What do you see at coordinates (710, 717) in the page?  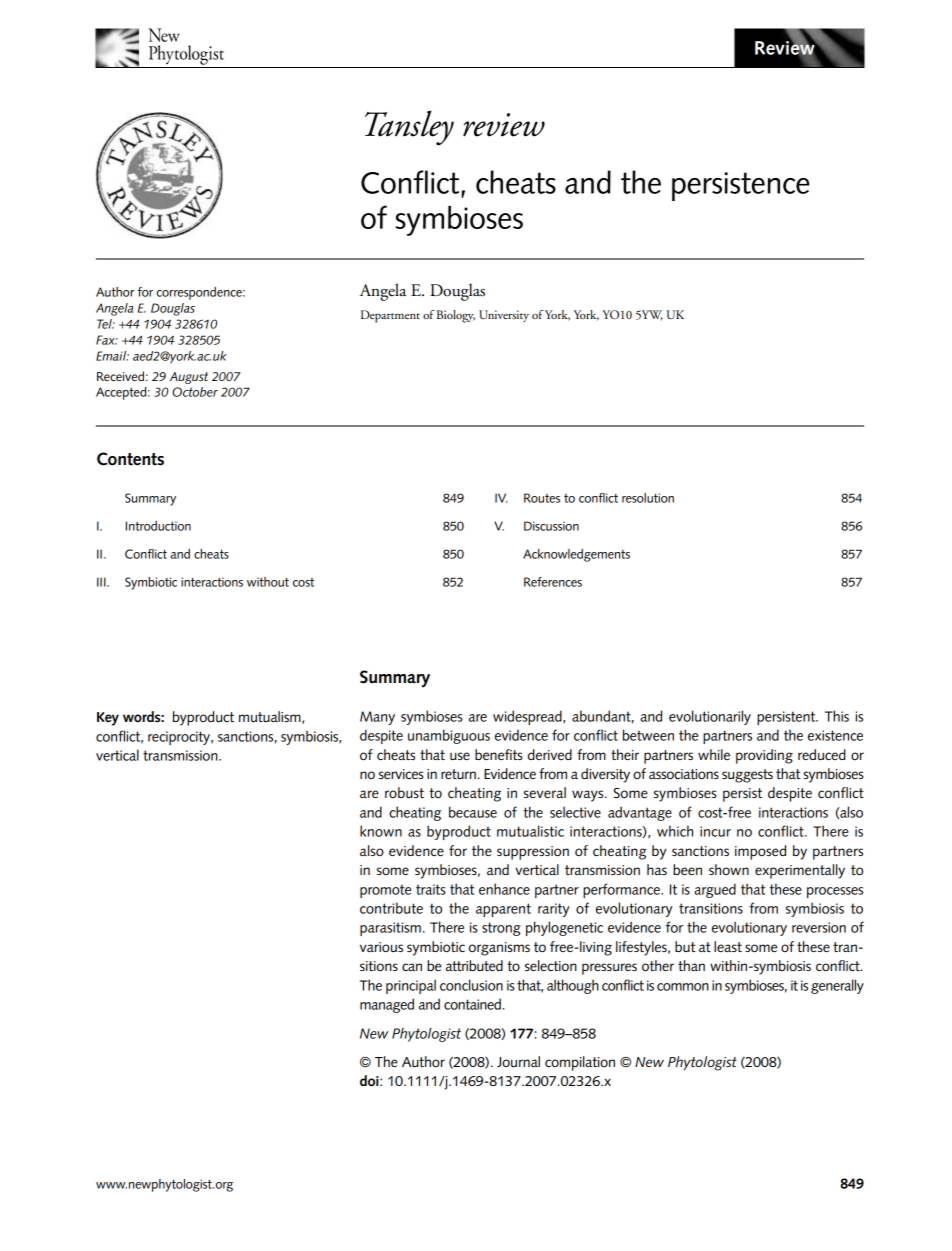 I see `evolutionarily` at bounding box center [710, 717].
